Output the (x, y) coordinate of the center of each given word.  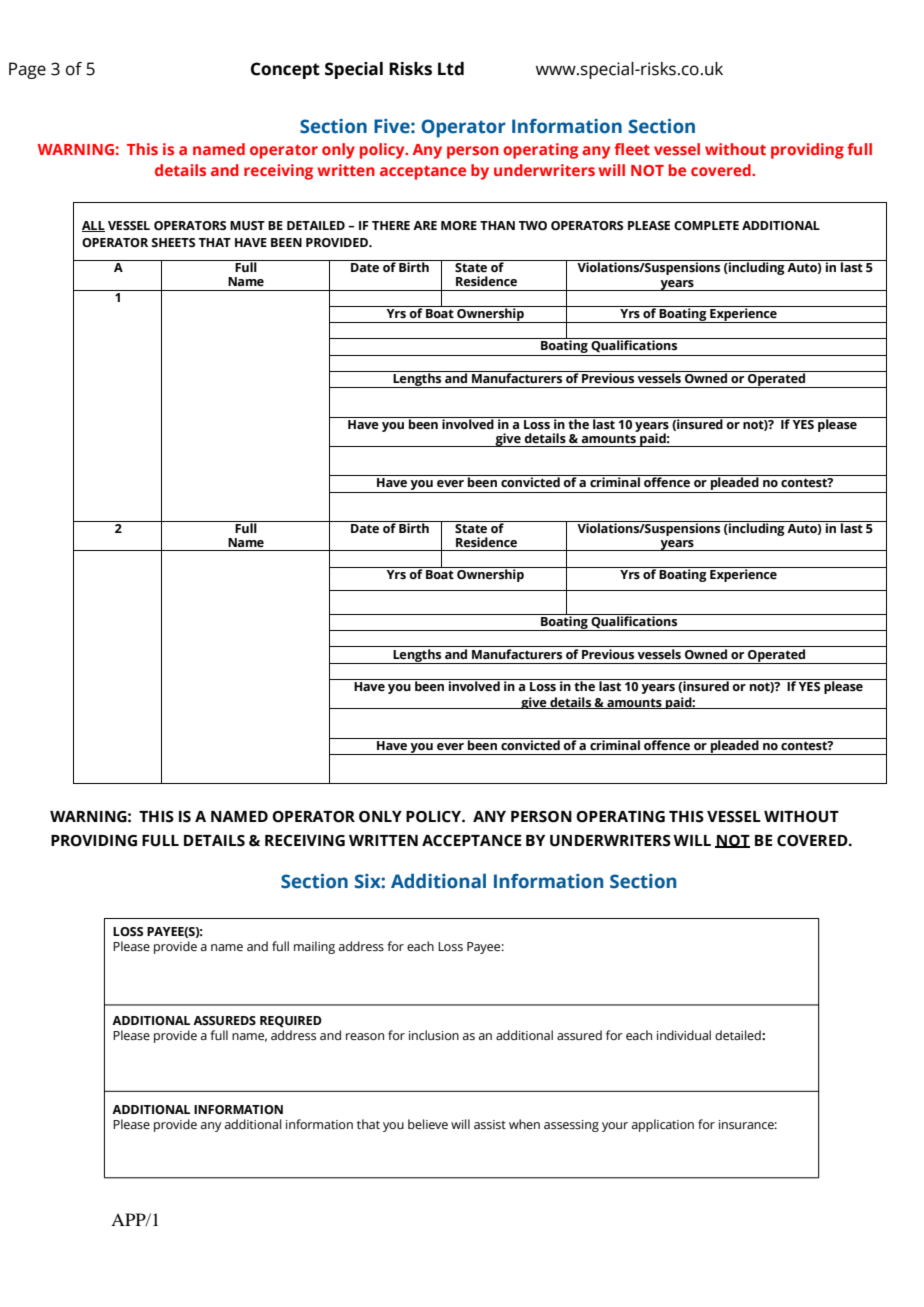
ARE (425, 225)
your (615, 1127)
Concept (285, 70)
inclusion (434, 1035)
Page (27, 70)
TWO (532, 225)
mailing (314, 947)
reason (365, 1037)
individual (684, 1035)
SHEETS (173, 242)
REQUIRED (291, 1021)
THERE (391, 225)
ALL (93, 226)
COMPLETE (706, 225)
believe (428, 1124)
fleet (632, 149)
